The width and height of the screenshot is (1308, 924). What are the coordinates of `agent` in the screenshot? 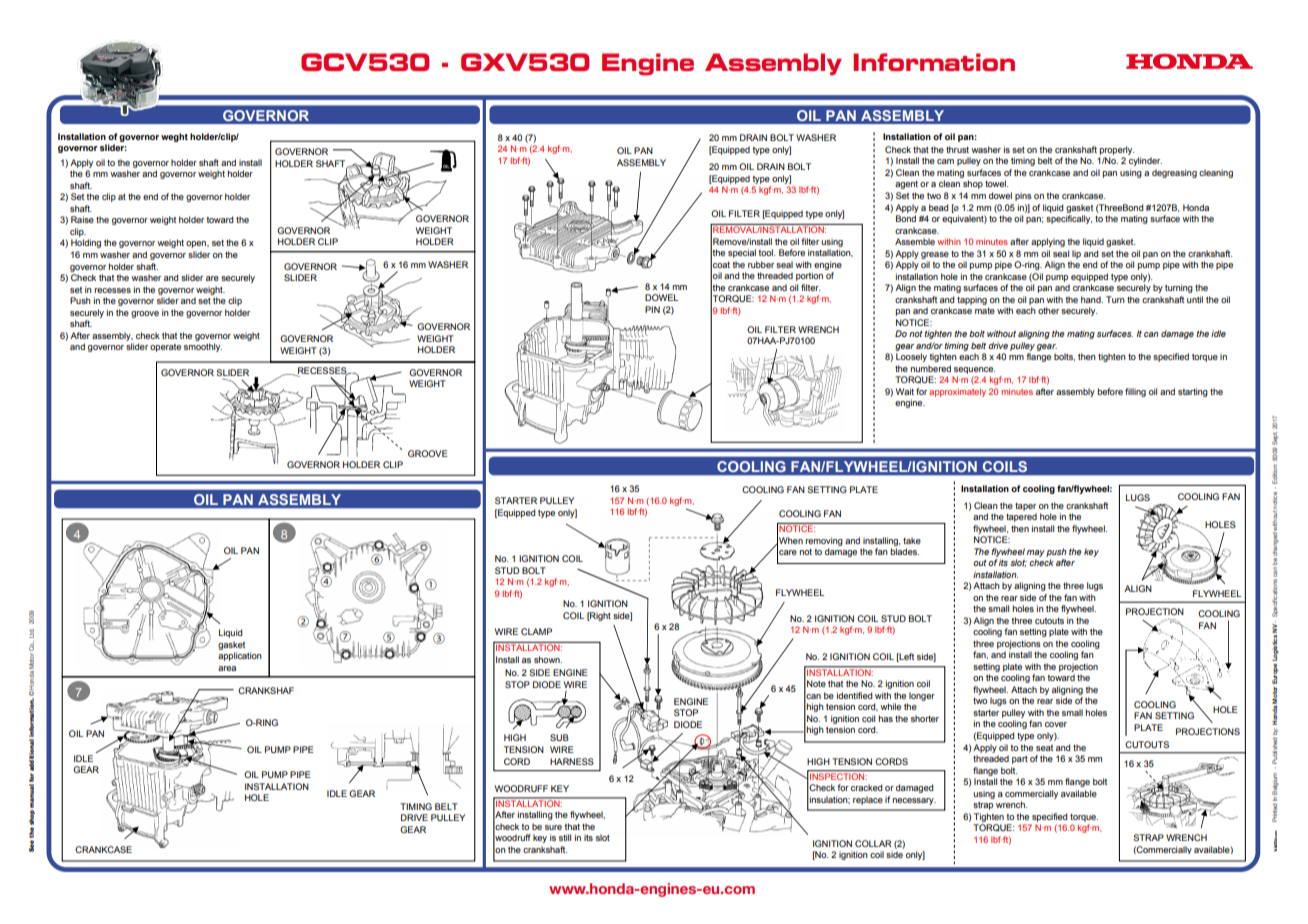 It's located at (906, 185).
